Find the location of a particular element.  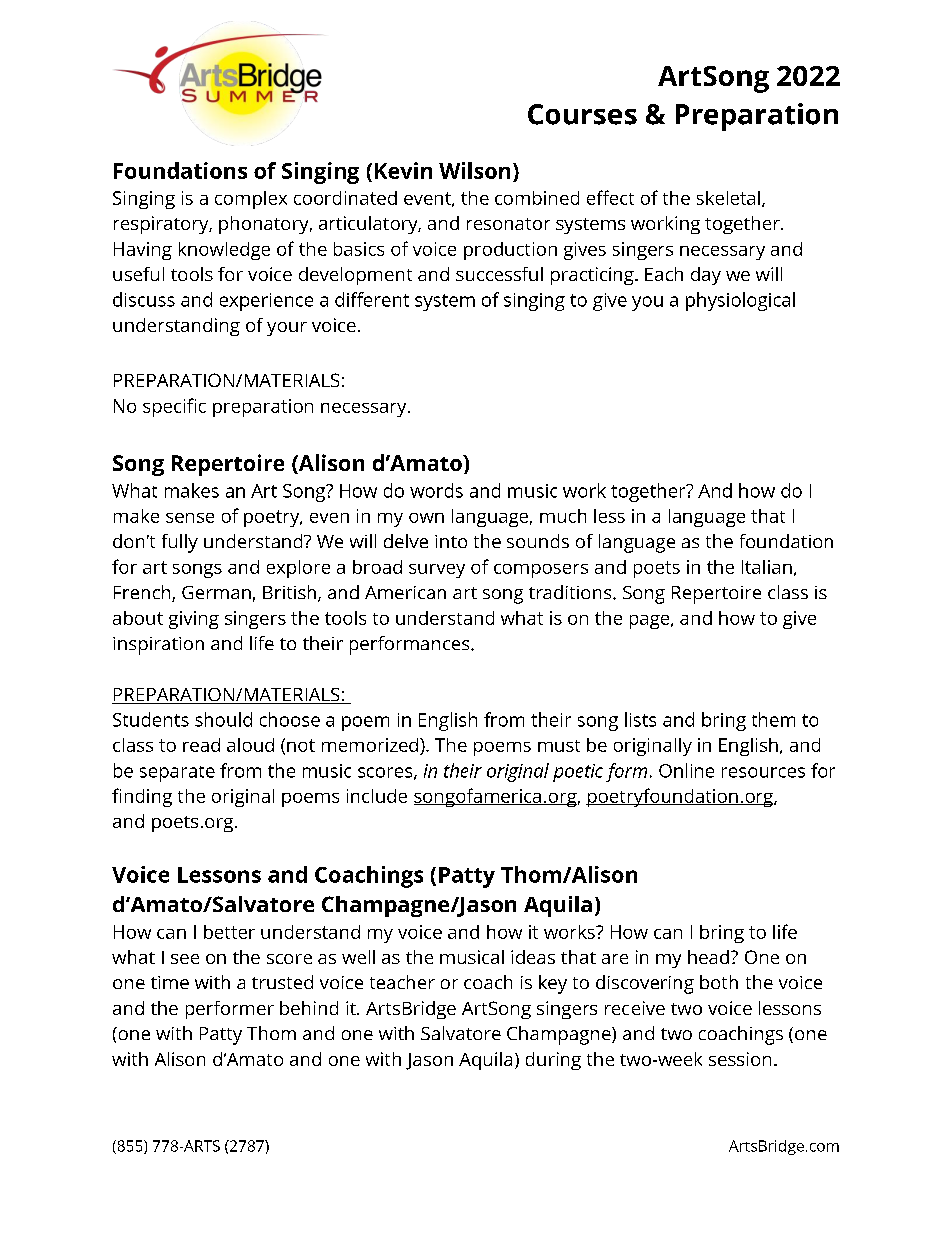

specific is located at coordinates (174, 407).
